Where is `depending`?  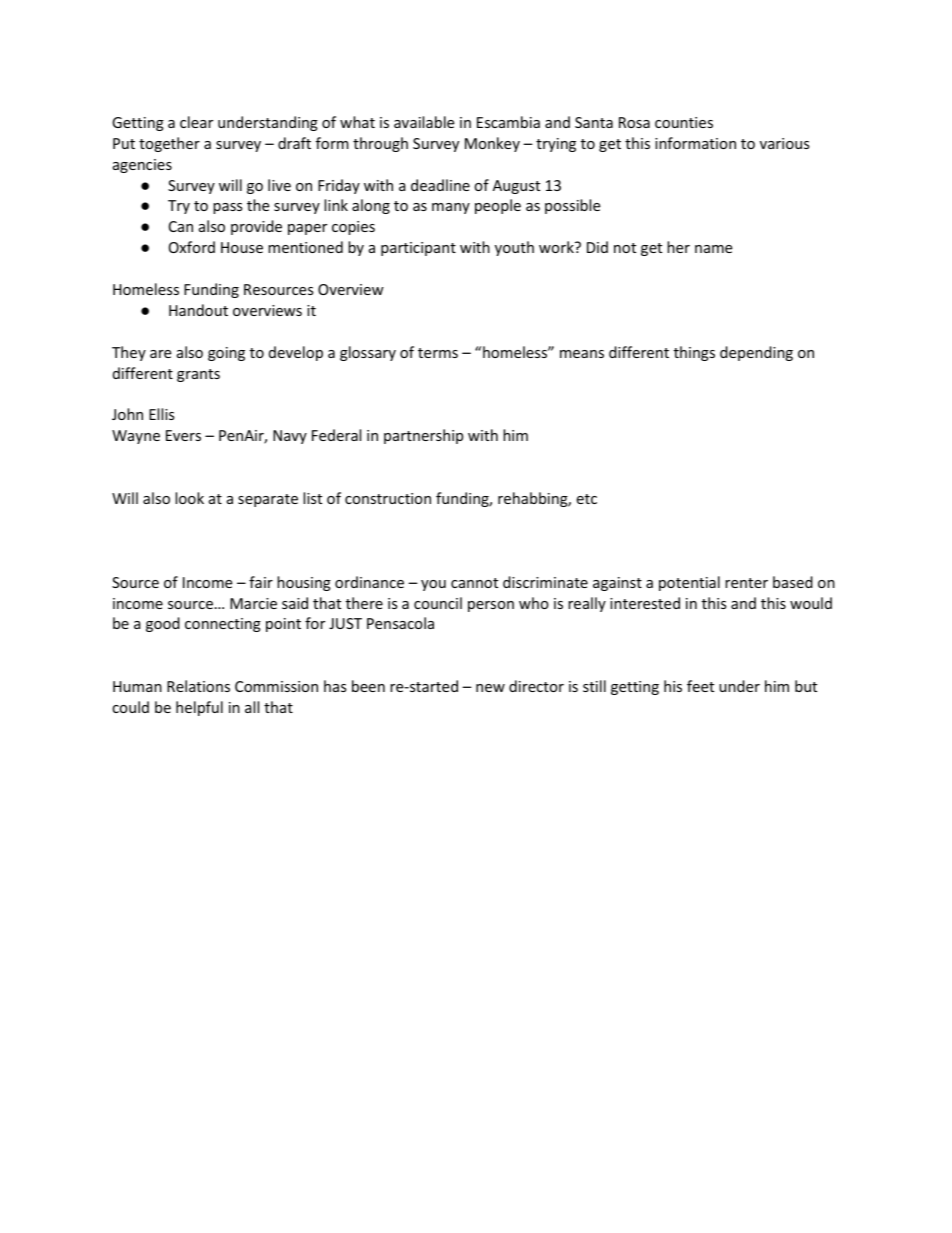 depending is located at coordinates (756, 353).
